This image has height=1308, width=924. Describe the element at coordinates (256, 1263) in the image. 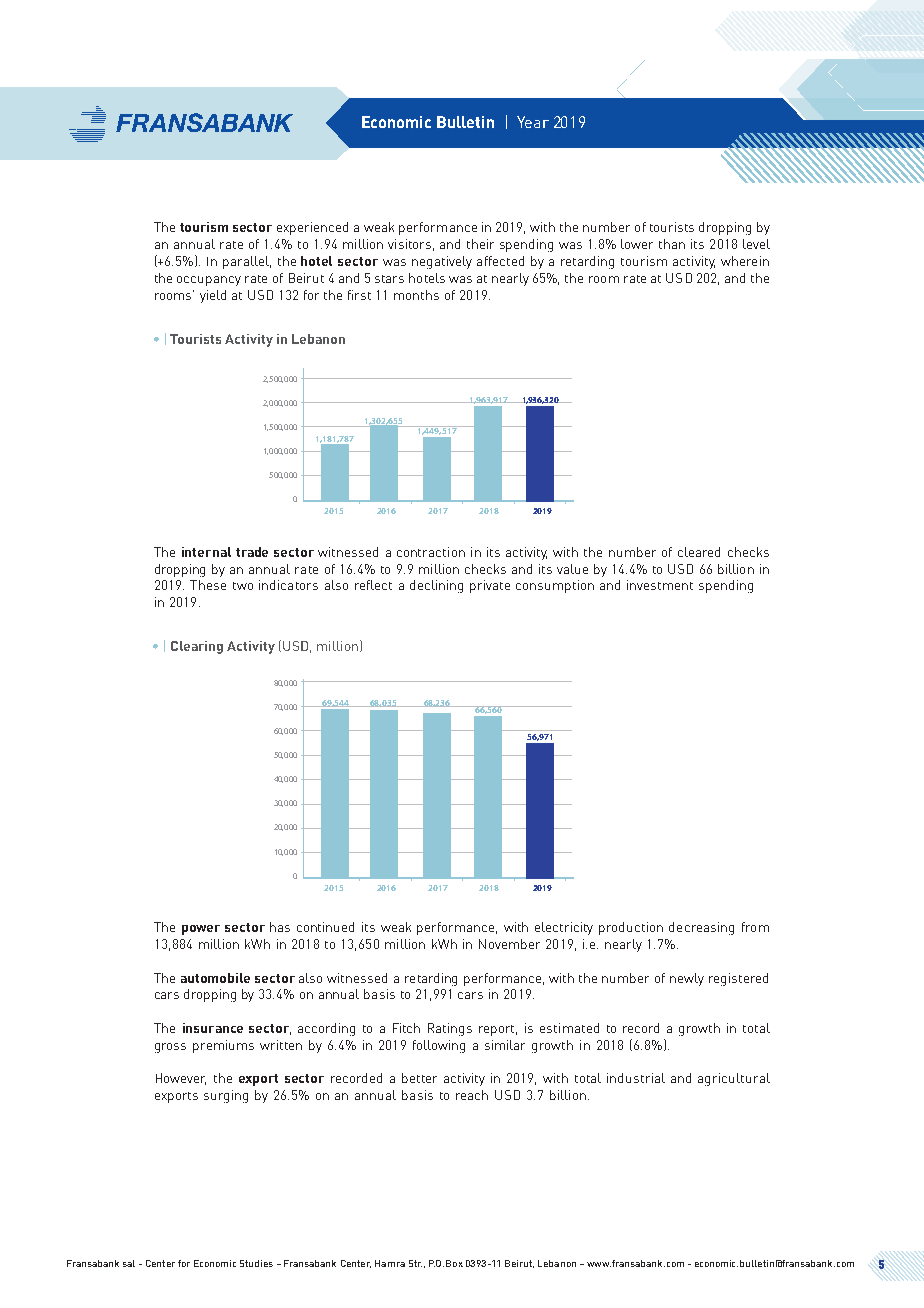

I see `Studies` at that location.
